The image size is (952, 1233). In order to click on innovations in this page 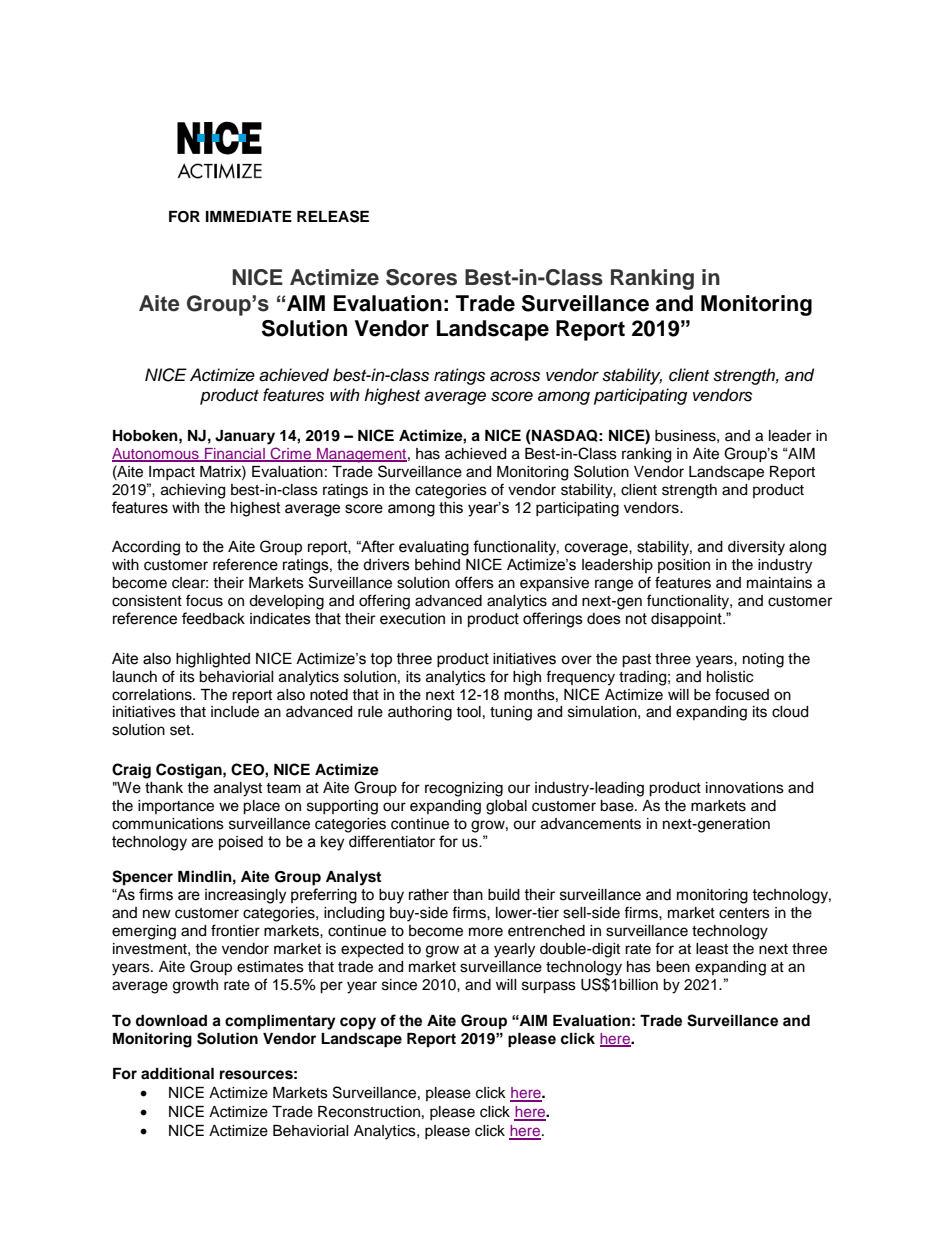, I will do `click(745, 788)`.
